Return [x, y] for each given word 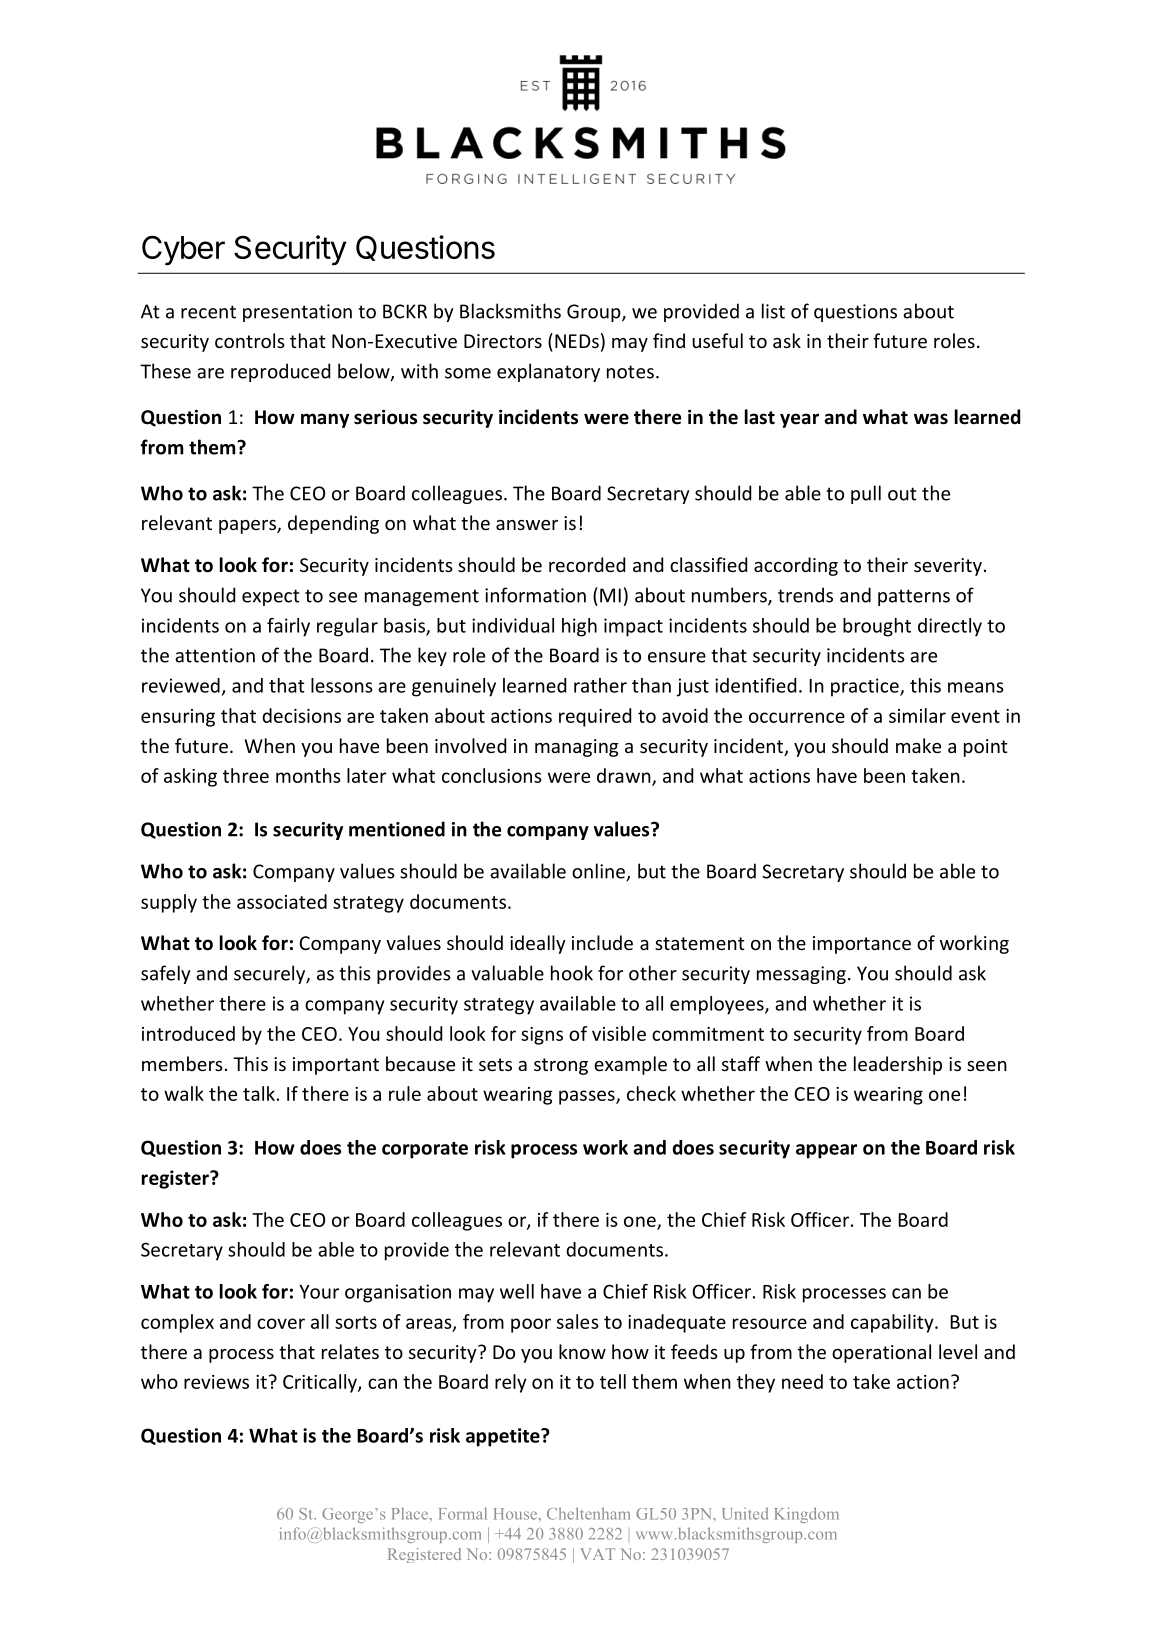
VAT [597, 1554]
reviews [216, 1382]
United [745, 1513]
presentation [297, 313]
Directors [503, 341]
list [773, 311]
